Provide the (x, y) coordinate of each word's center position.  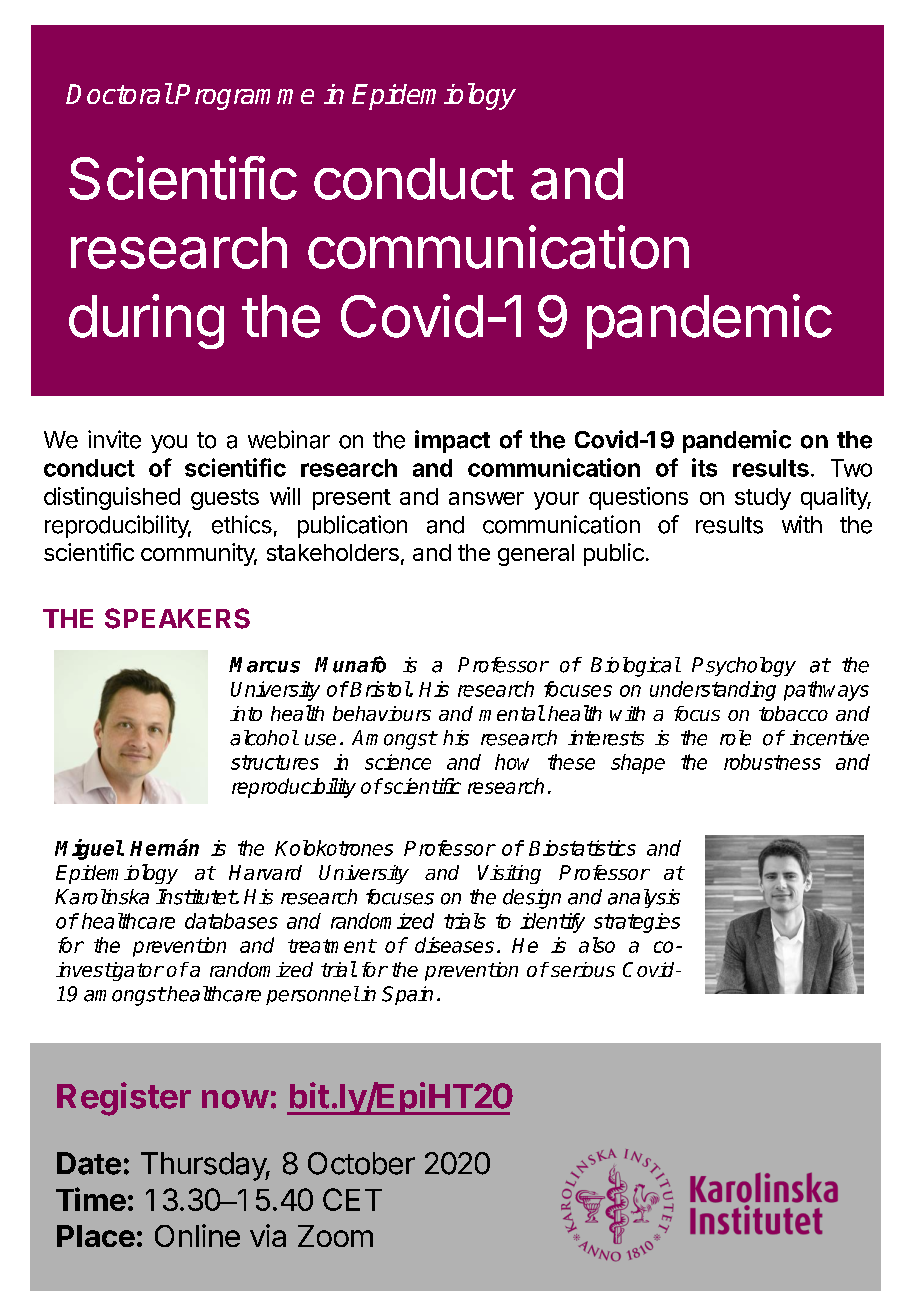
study (763, 499)
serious (583, 969)
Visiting (509, 874)
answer (486, 498)
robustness (772, 762)
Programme (244, 97)
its (704, 467)
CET (352, 1199)
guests (225, 499)
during (146, 321)
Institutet (196, 897)
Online (197, 1235)
